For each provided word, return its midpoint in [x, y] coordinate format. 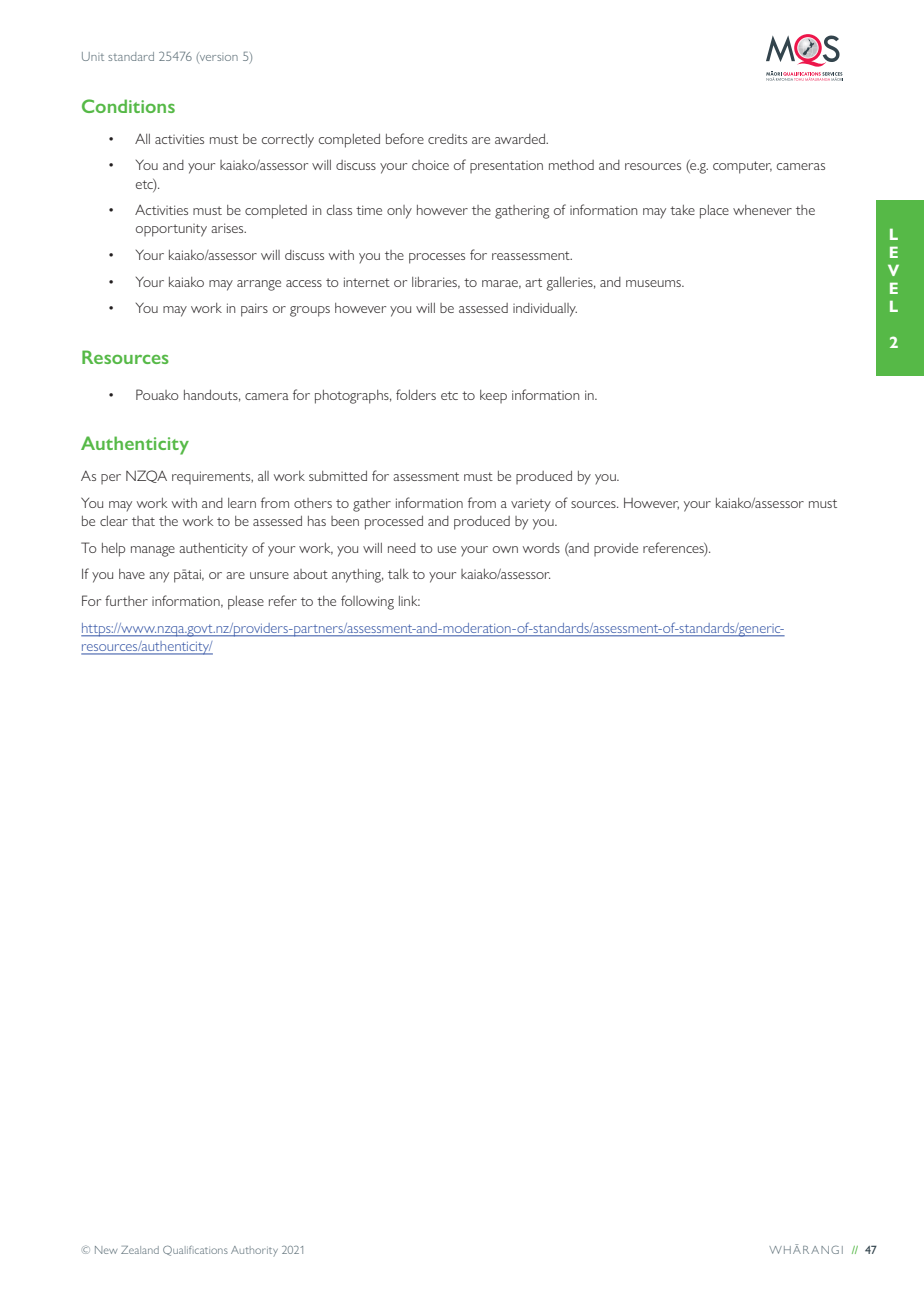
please [246, 603]
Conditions [128, 106]
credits [447, 139]
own [505, 549]
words [541, 548]
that [143, 521]
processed [394, 523]
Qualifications [195, 1250]
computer [742, 167]
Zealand [140, 1250]
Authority [254, 1251]
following [367, 602]
